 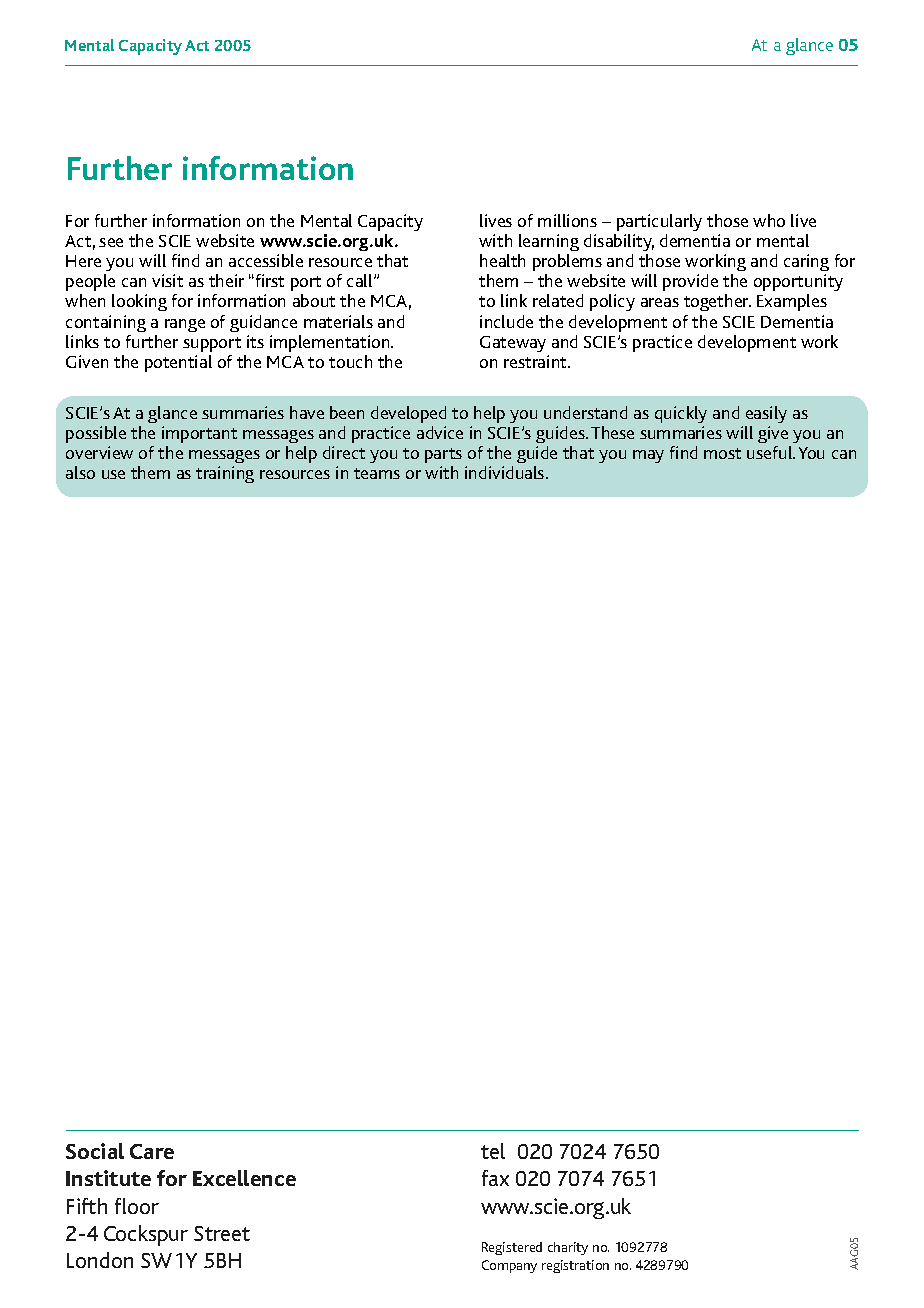 I want to click on fax, so click(x=495, y=1178).
